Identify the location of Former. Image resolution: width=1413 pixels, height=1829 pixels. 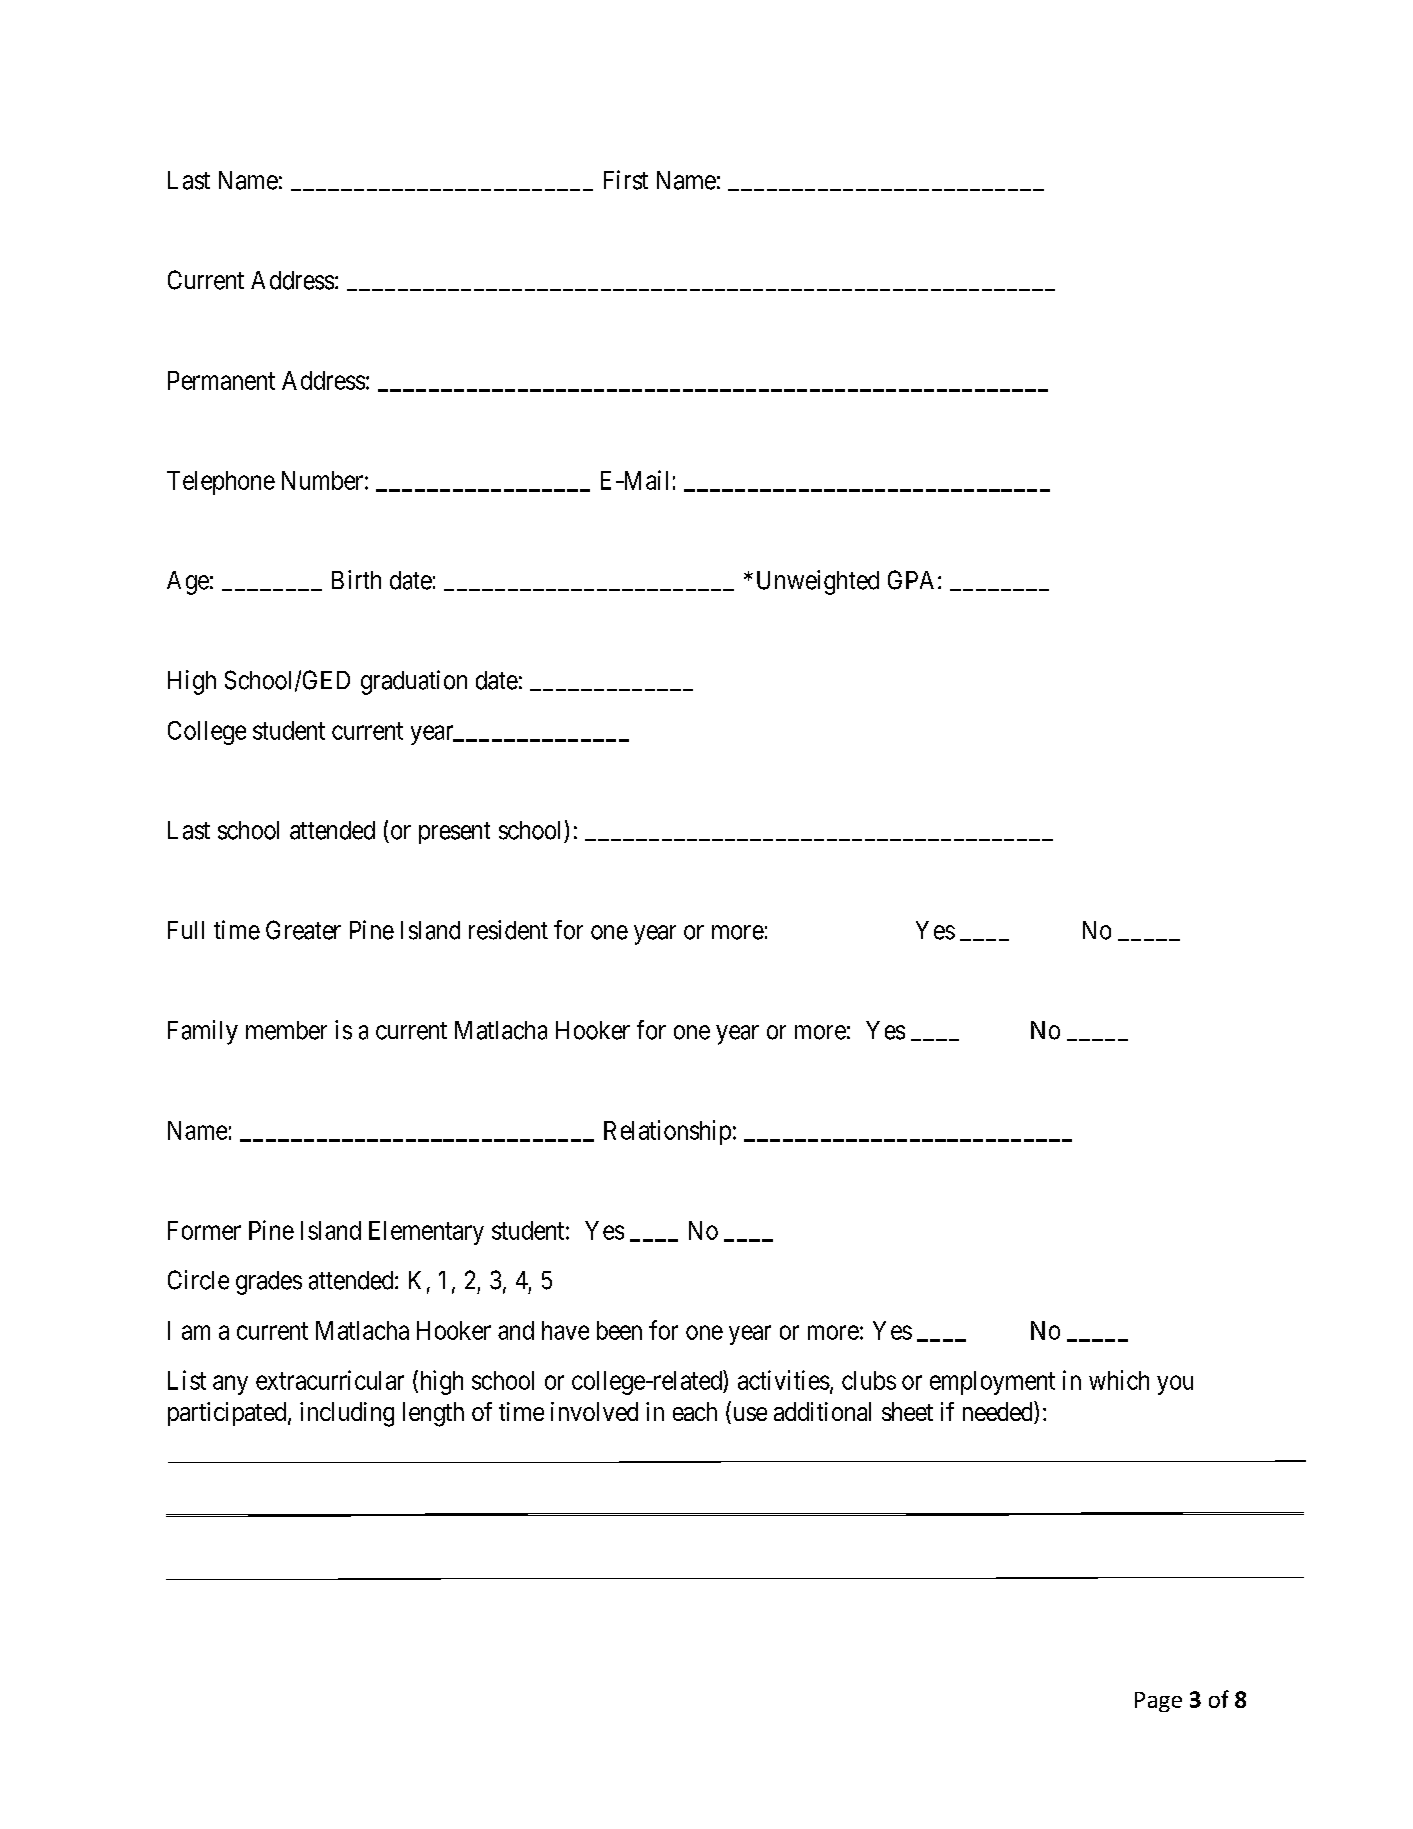
(204, 1230).
